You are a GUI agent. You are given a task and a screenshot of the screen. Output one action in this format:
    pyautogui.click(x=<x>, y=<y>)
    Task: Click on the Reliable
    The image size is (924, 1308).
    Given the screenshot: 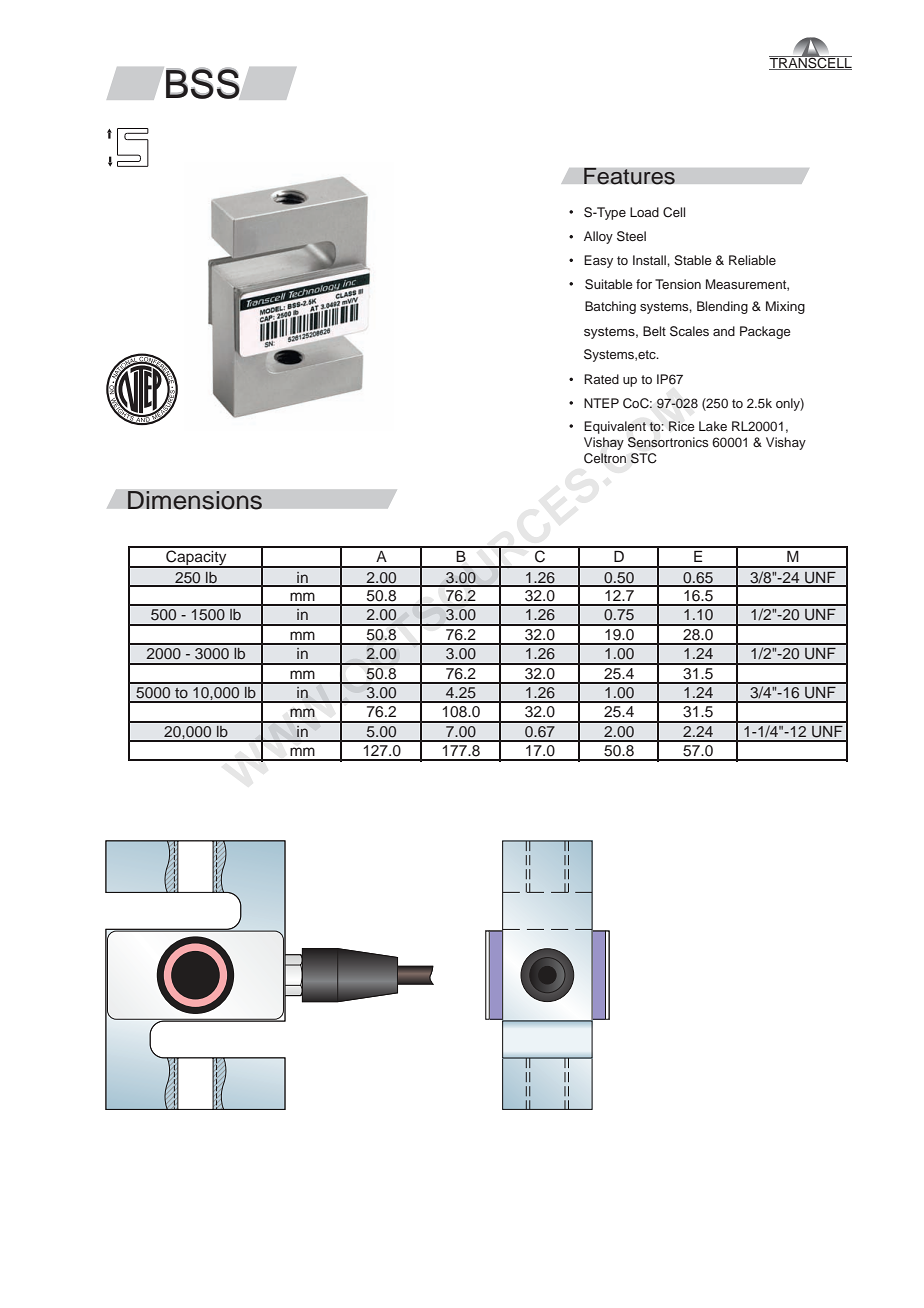 What is the action you would take?
    pyautogui.click(x=752, y=260)
